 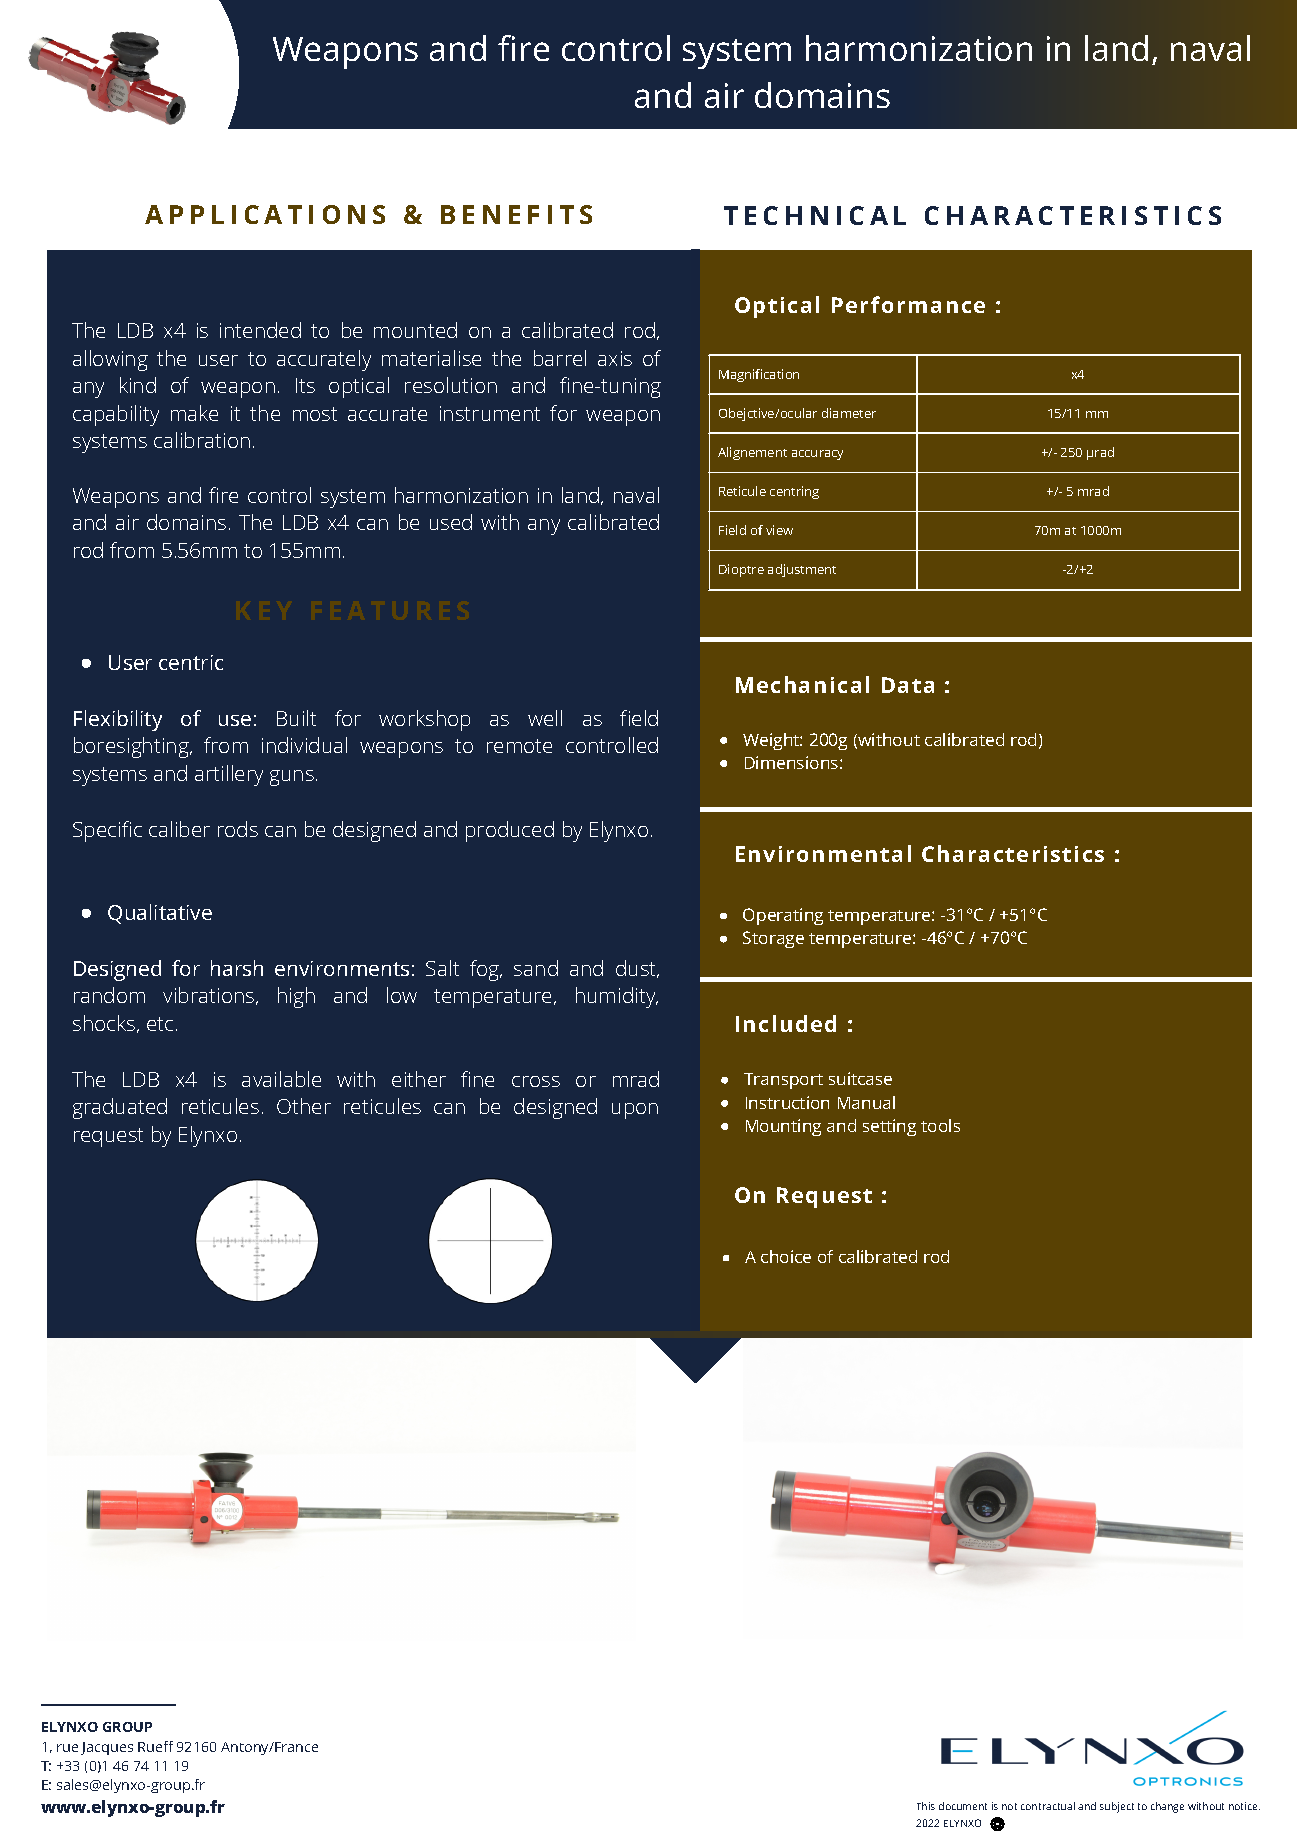 What do you see at coordinates (107, 1748) in the screenshot?
I see `Jacques` at bounding box center [107, 1748].
